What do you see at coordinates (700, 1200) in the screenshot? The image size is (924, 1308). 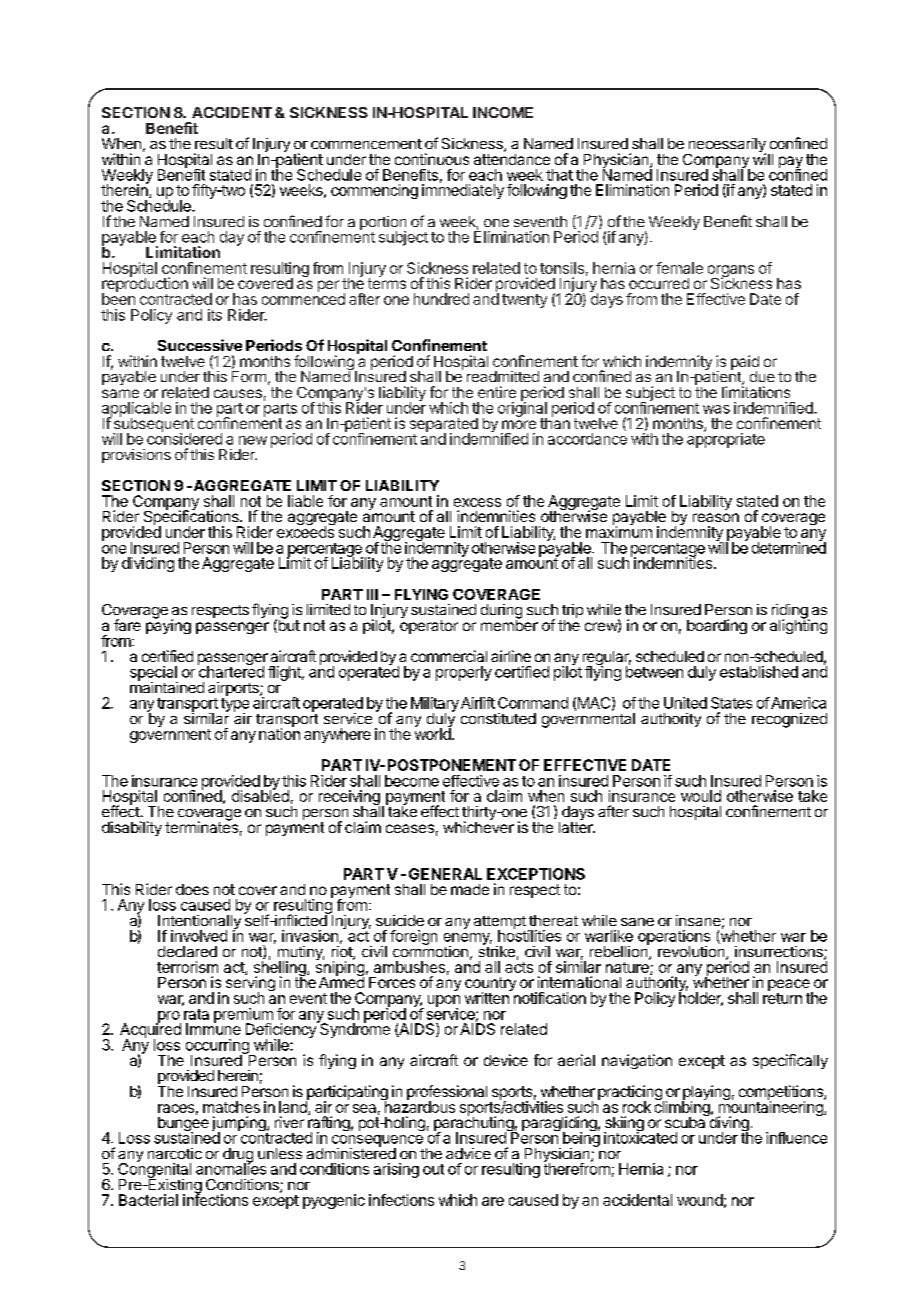 I see `wound` at bounding box center [700, 1200].
